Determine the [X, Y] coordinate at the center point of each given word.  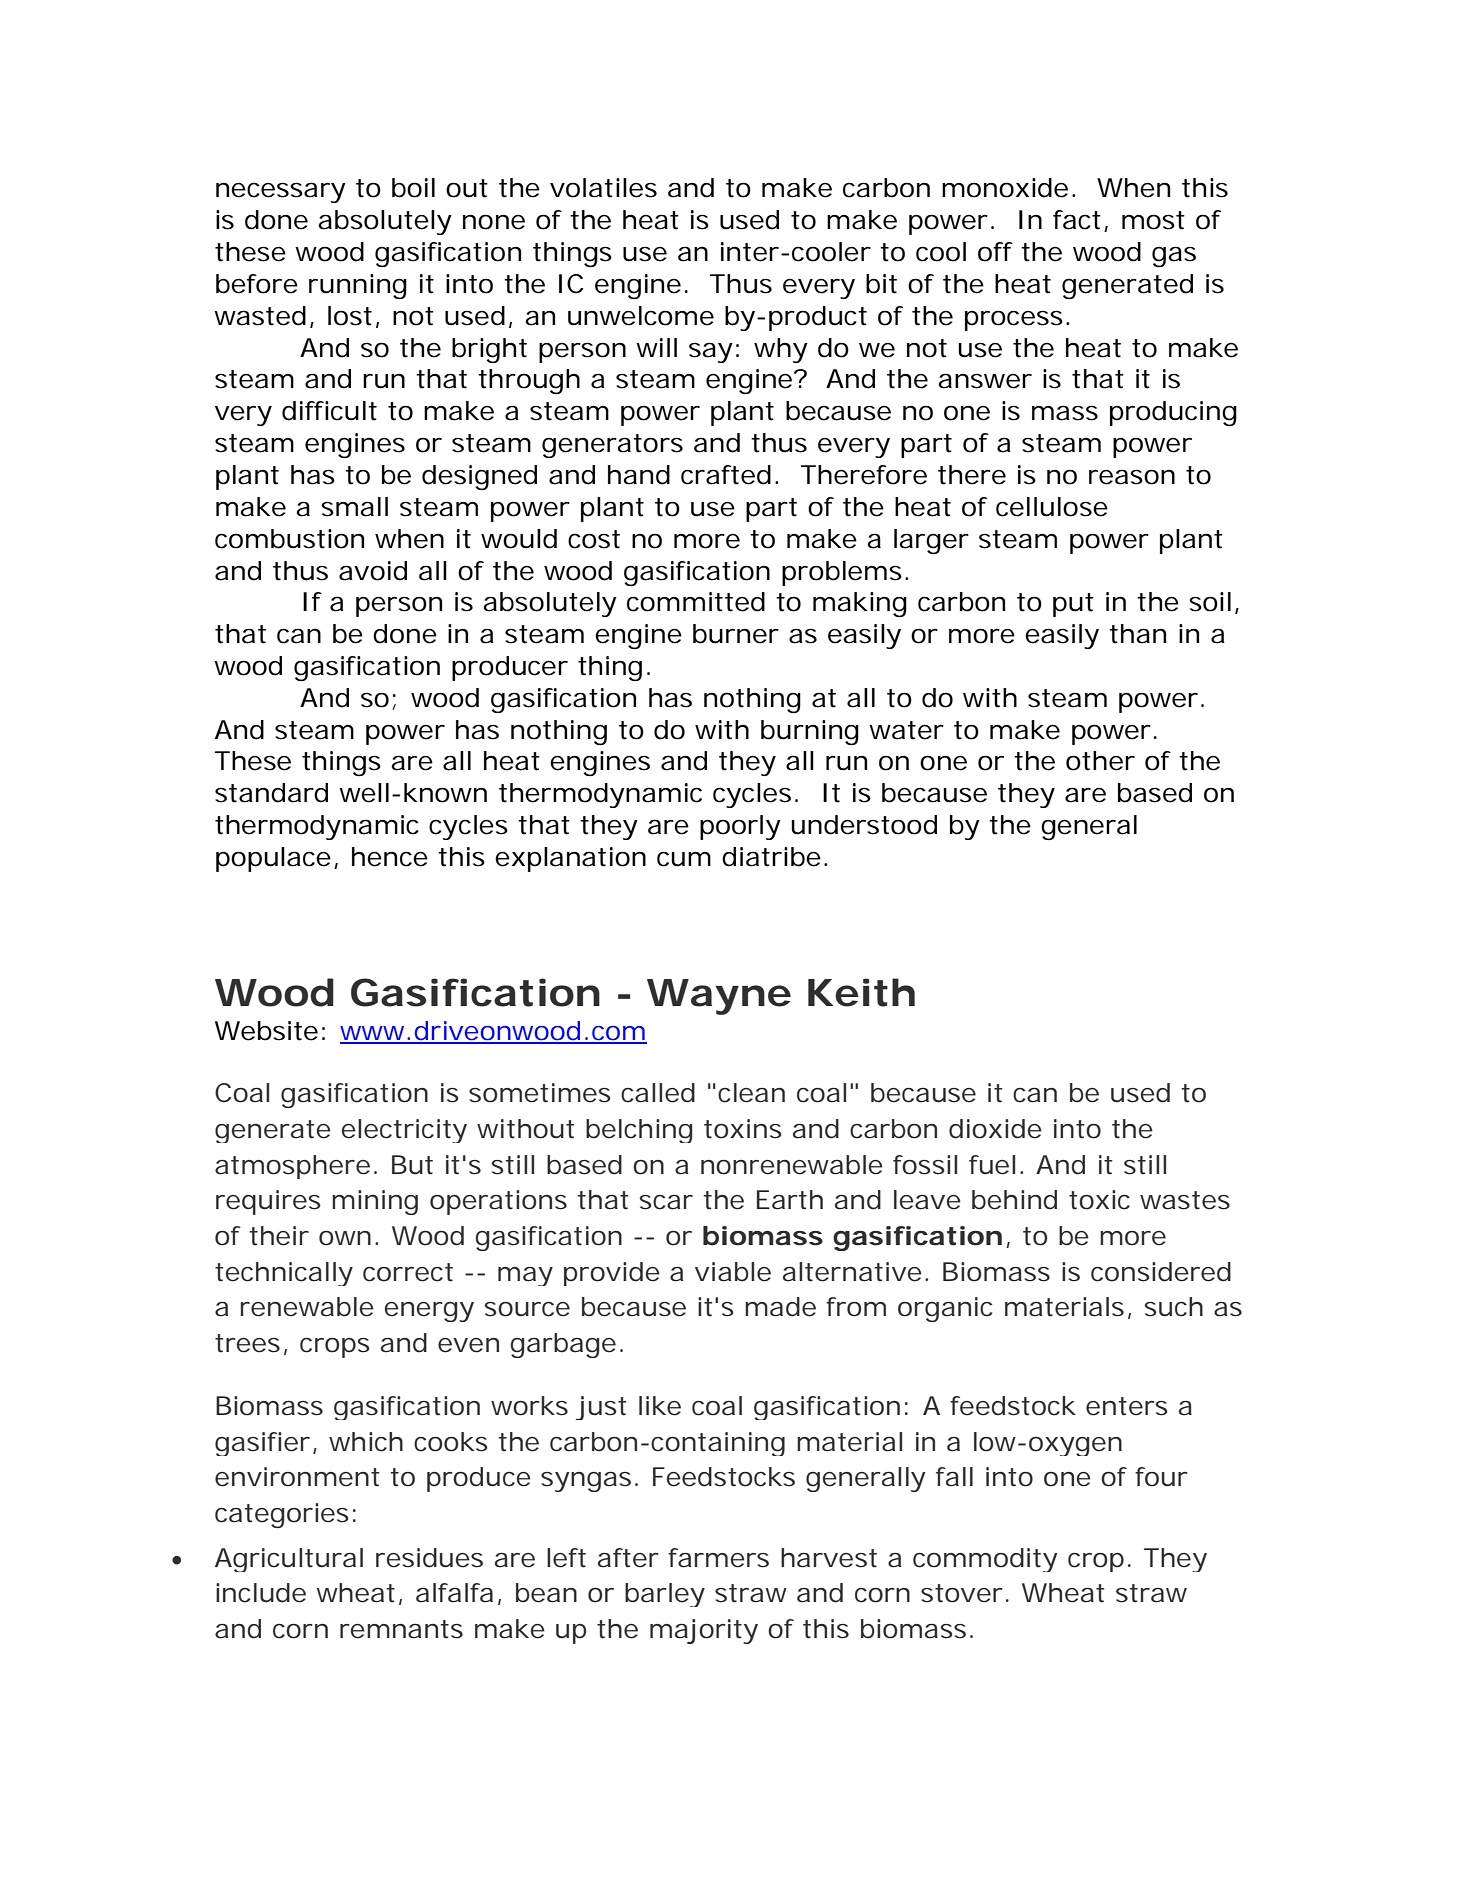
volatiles [603, 188]
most [1153, 220]
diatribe [771, 857]
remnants [401, 1629]
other [1100, 761]
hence [390, 857]
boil [413, 188]
